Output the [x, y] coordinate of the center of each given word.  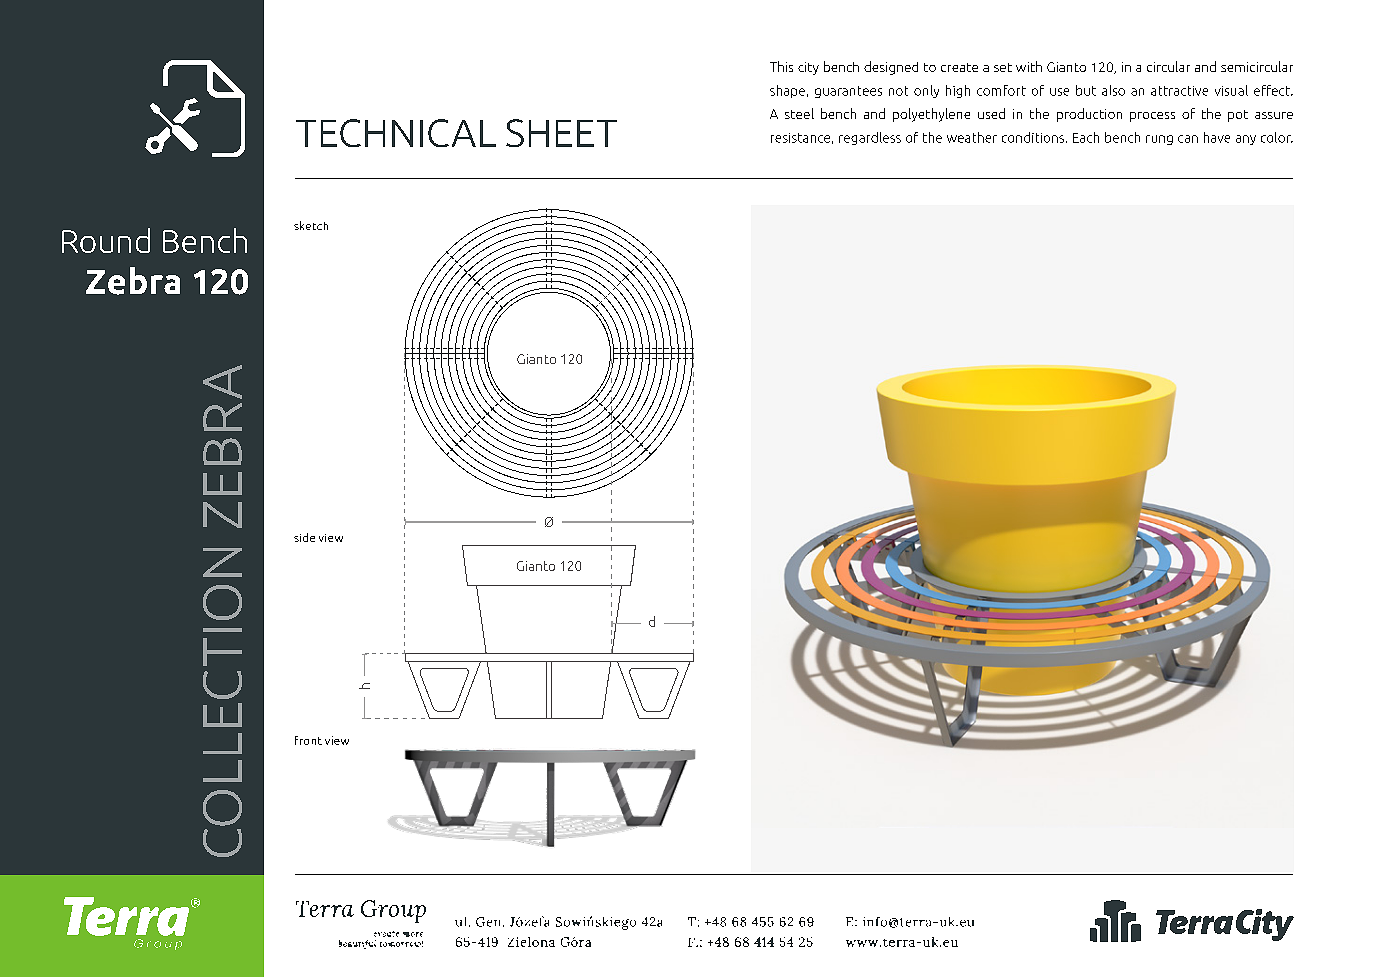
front [308, 740]
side [304, 537]
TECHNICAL [396, 133]
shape [787, 91]
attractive [1179, 91]
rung [1159, 140]
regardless [870, 138]
